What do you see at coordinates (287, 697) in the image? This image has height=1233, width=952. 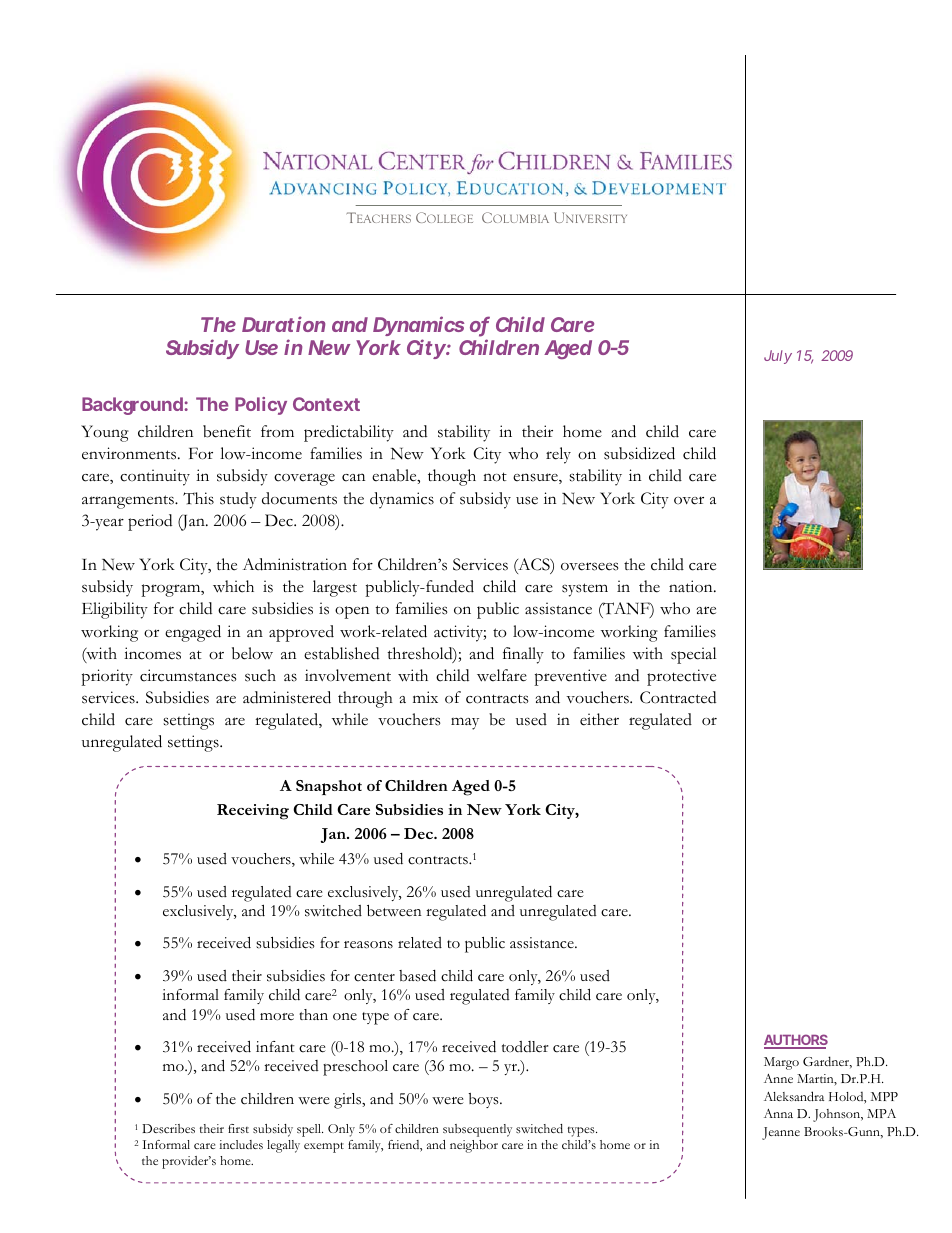 I see `administered` at bounding box center [287, 697].
